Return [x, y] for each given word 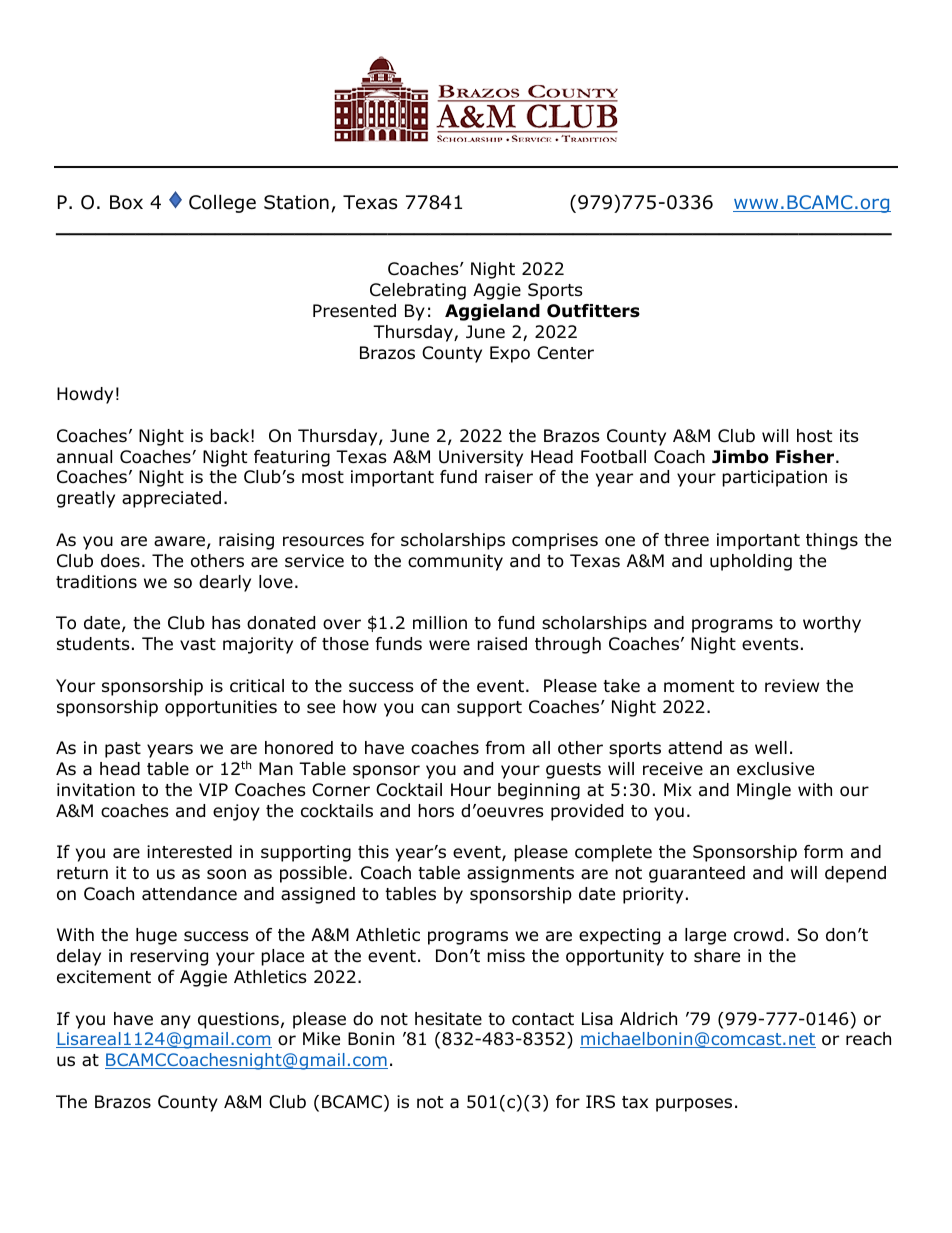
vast [198, 644]
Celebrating [418, 291]
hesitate [448, 1019]
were [449, 645]
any [176, 1022]
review [792, 686]
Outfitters [593, 311]
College [222, 203]
